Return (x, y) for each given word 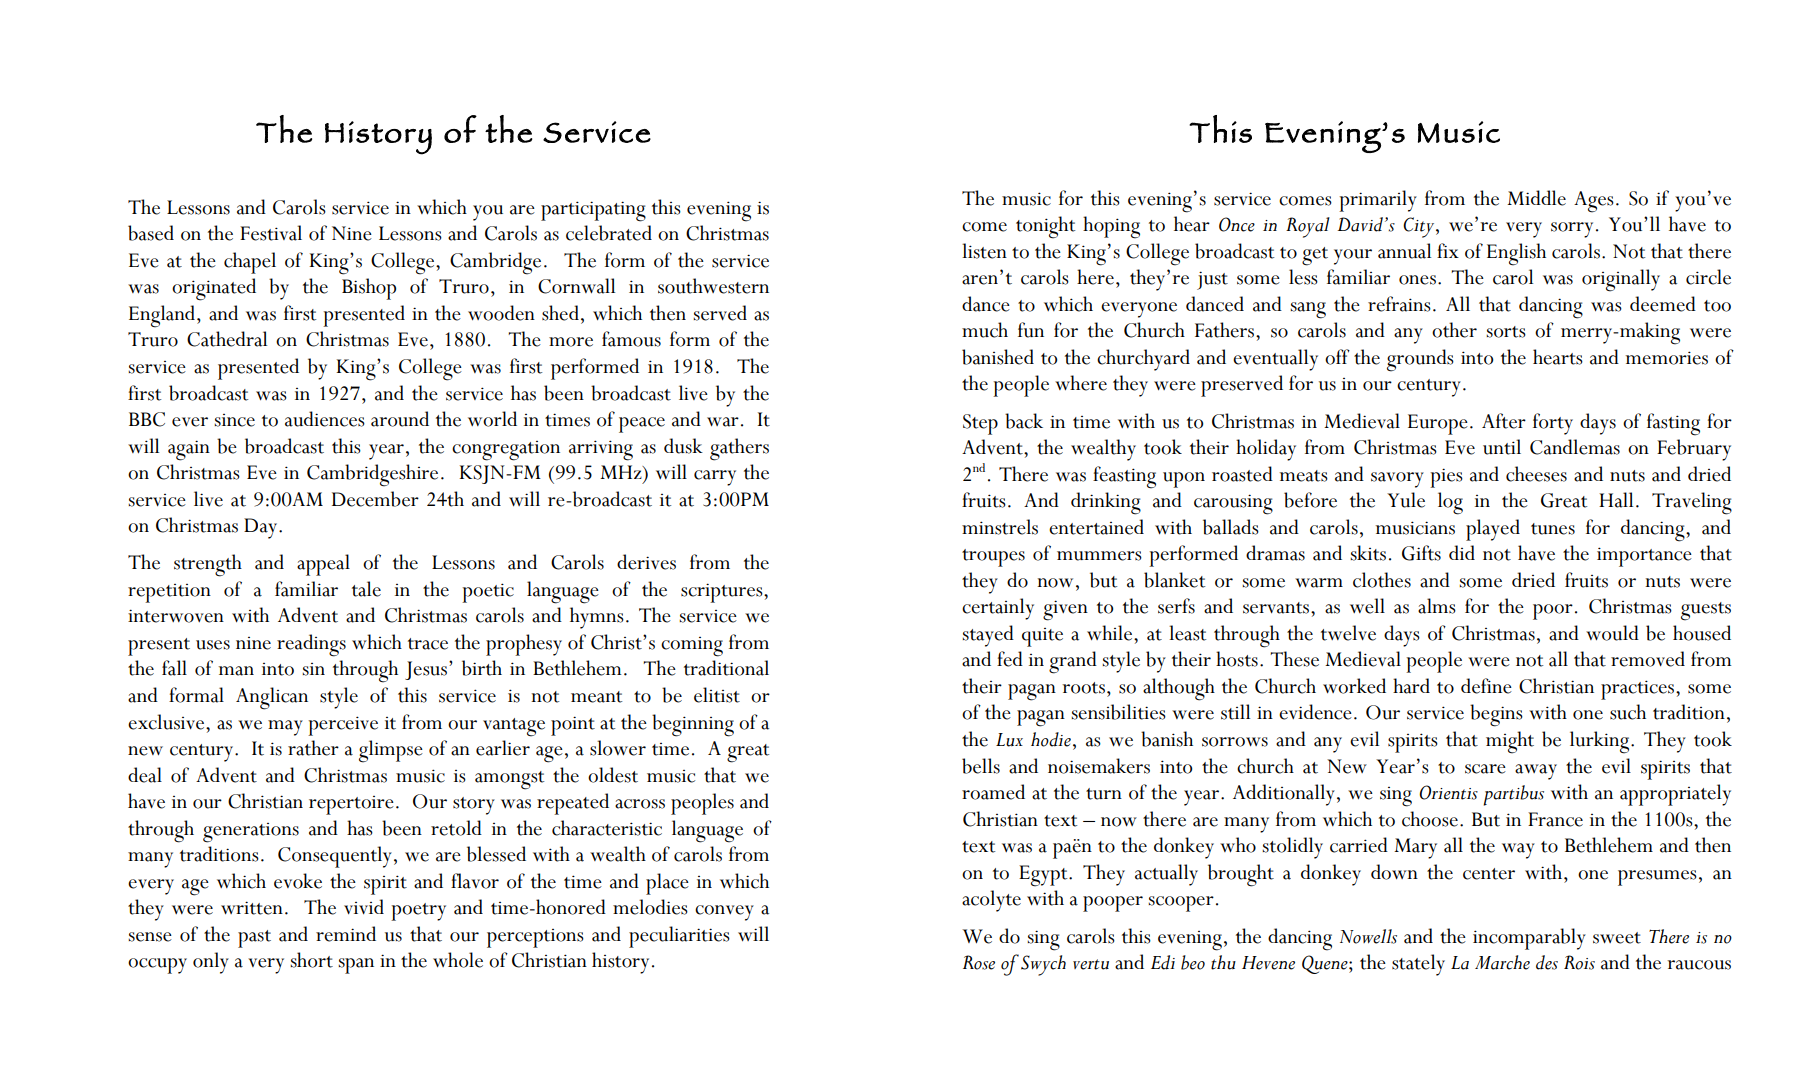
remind (346, 934)
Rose (979, 962)
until (1502, 447)
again (189, 450)
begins (1496, 715)
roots (1083, 688)
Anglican (272, 698)
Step (980, 424)
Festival (271, 233)
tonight (1045, 227)
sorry (1572, 230)
